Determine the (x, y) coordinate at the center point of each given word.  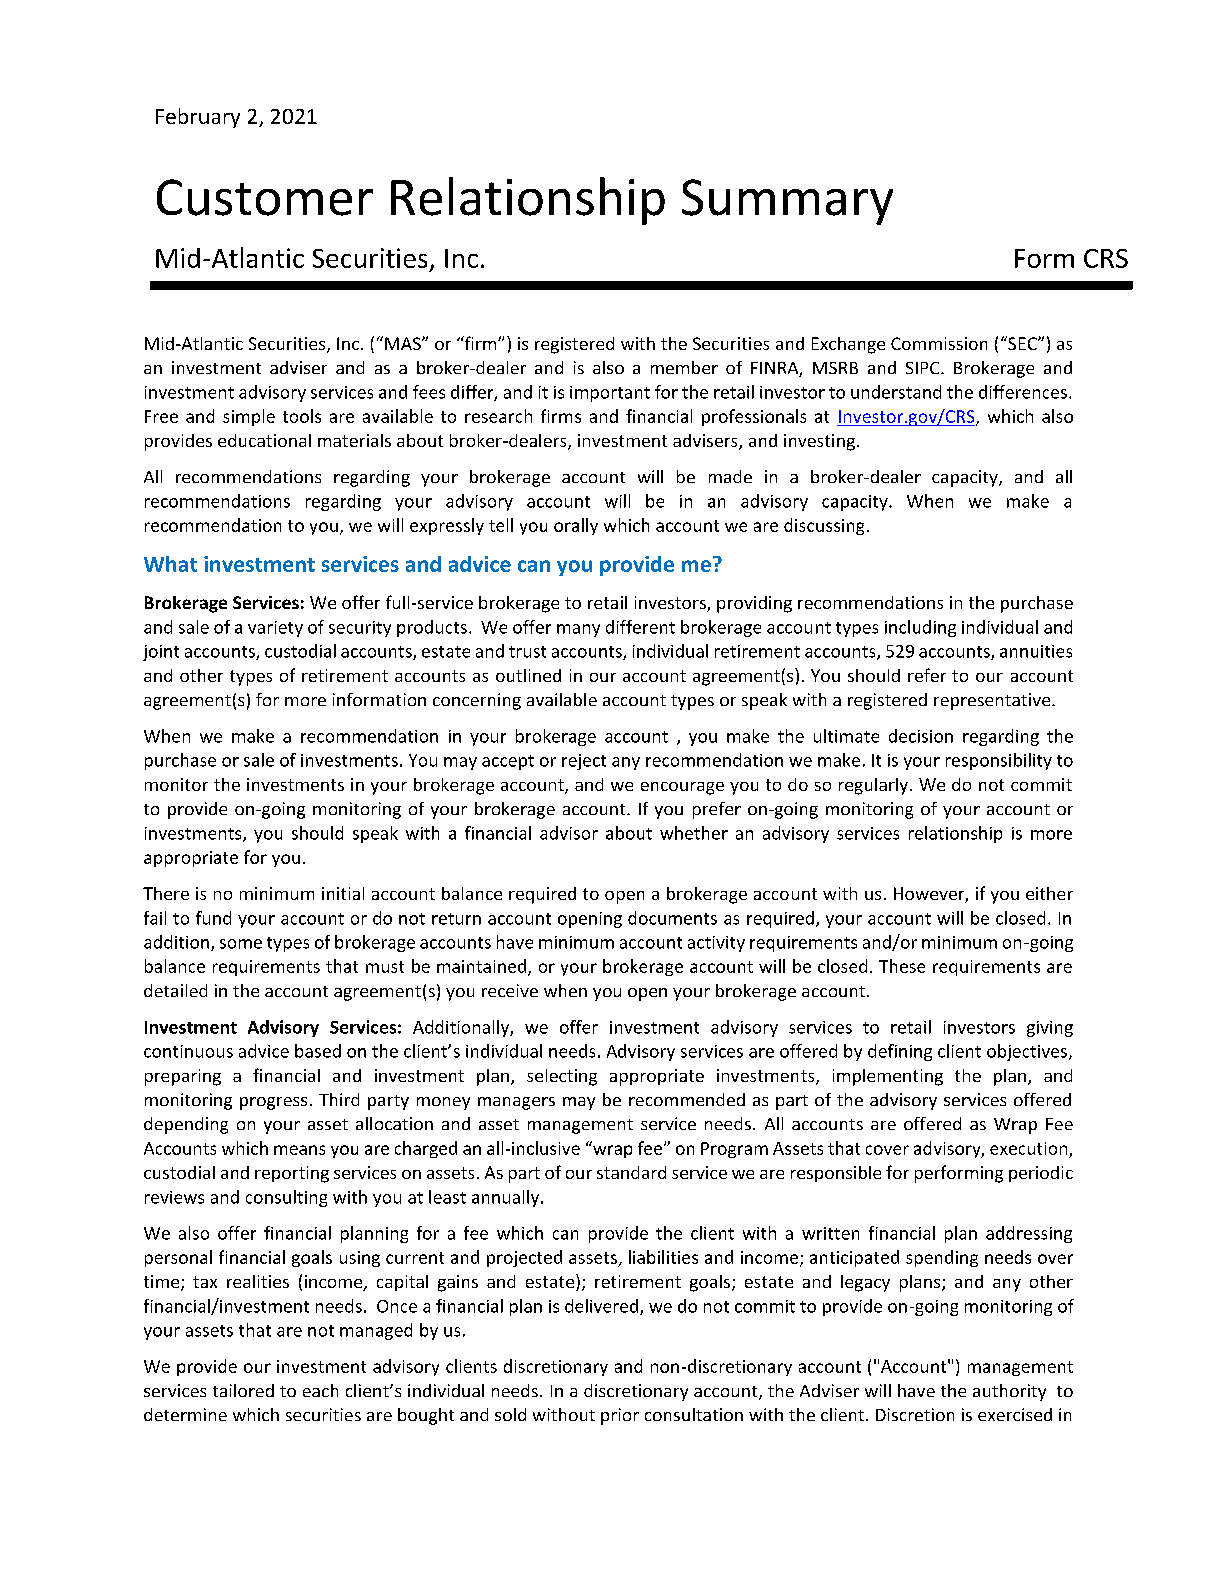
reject (584, 762)
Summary (787, 202)
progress (273, 1103)
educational (264, 440)
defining (900, 1052)
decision (921, 736)
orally (576, 526)
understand (896, 392)
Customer (265, 197)
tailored (243, 1390)
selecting (562, 1077)
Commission (939, 343)
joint (161, 653)
